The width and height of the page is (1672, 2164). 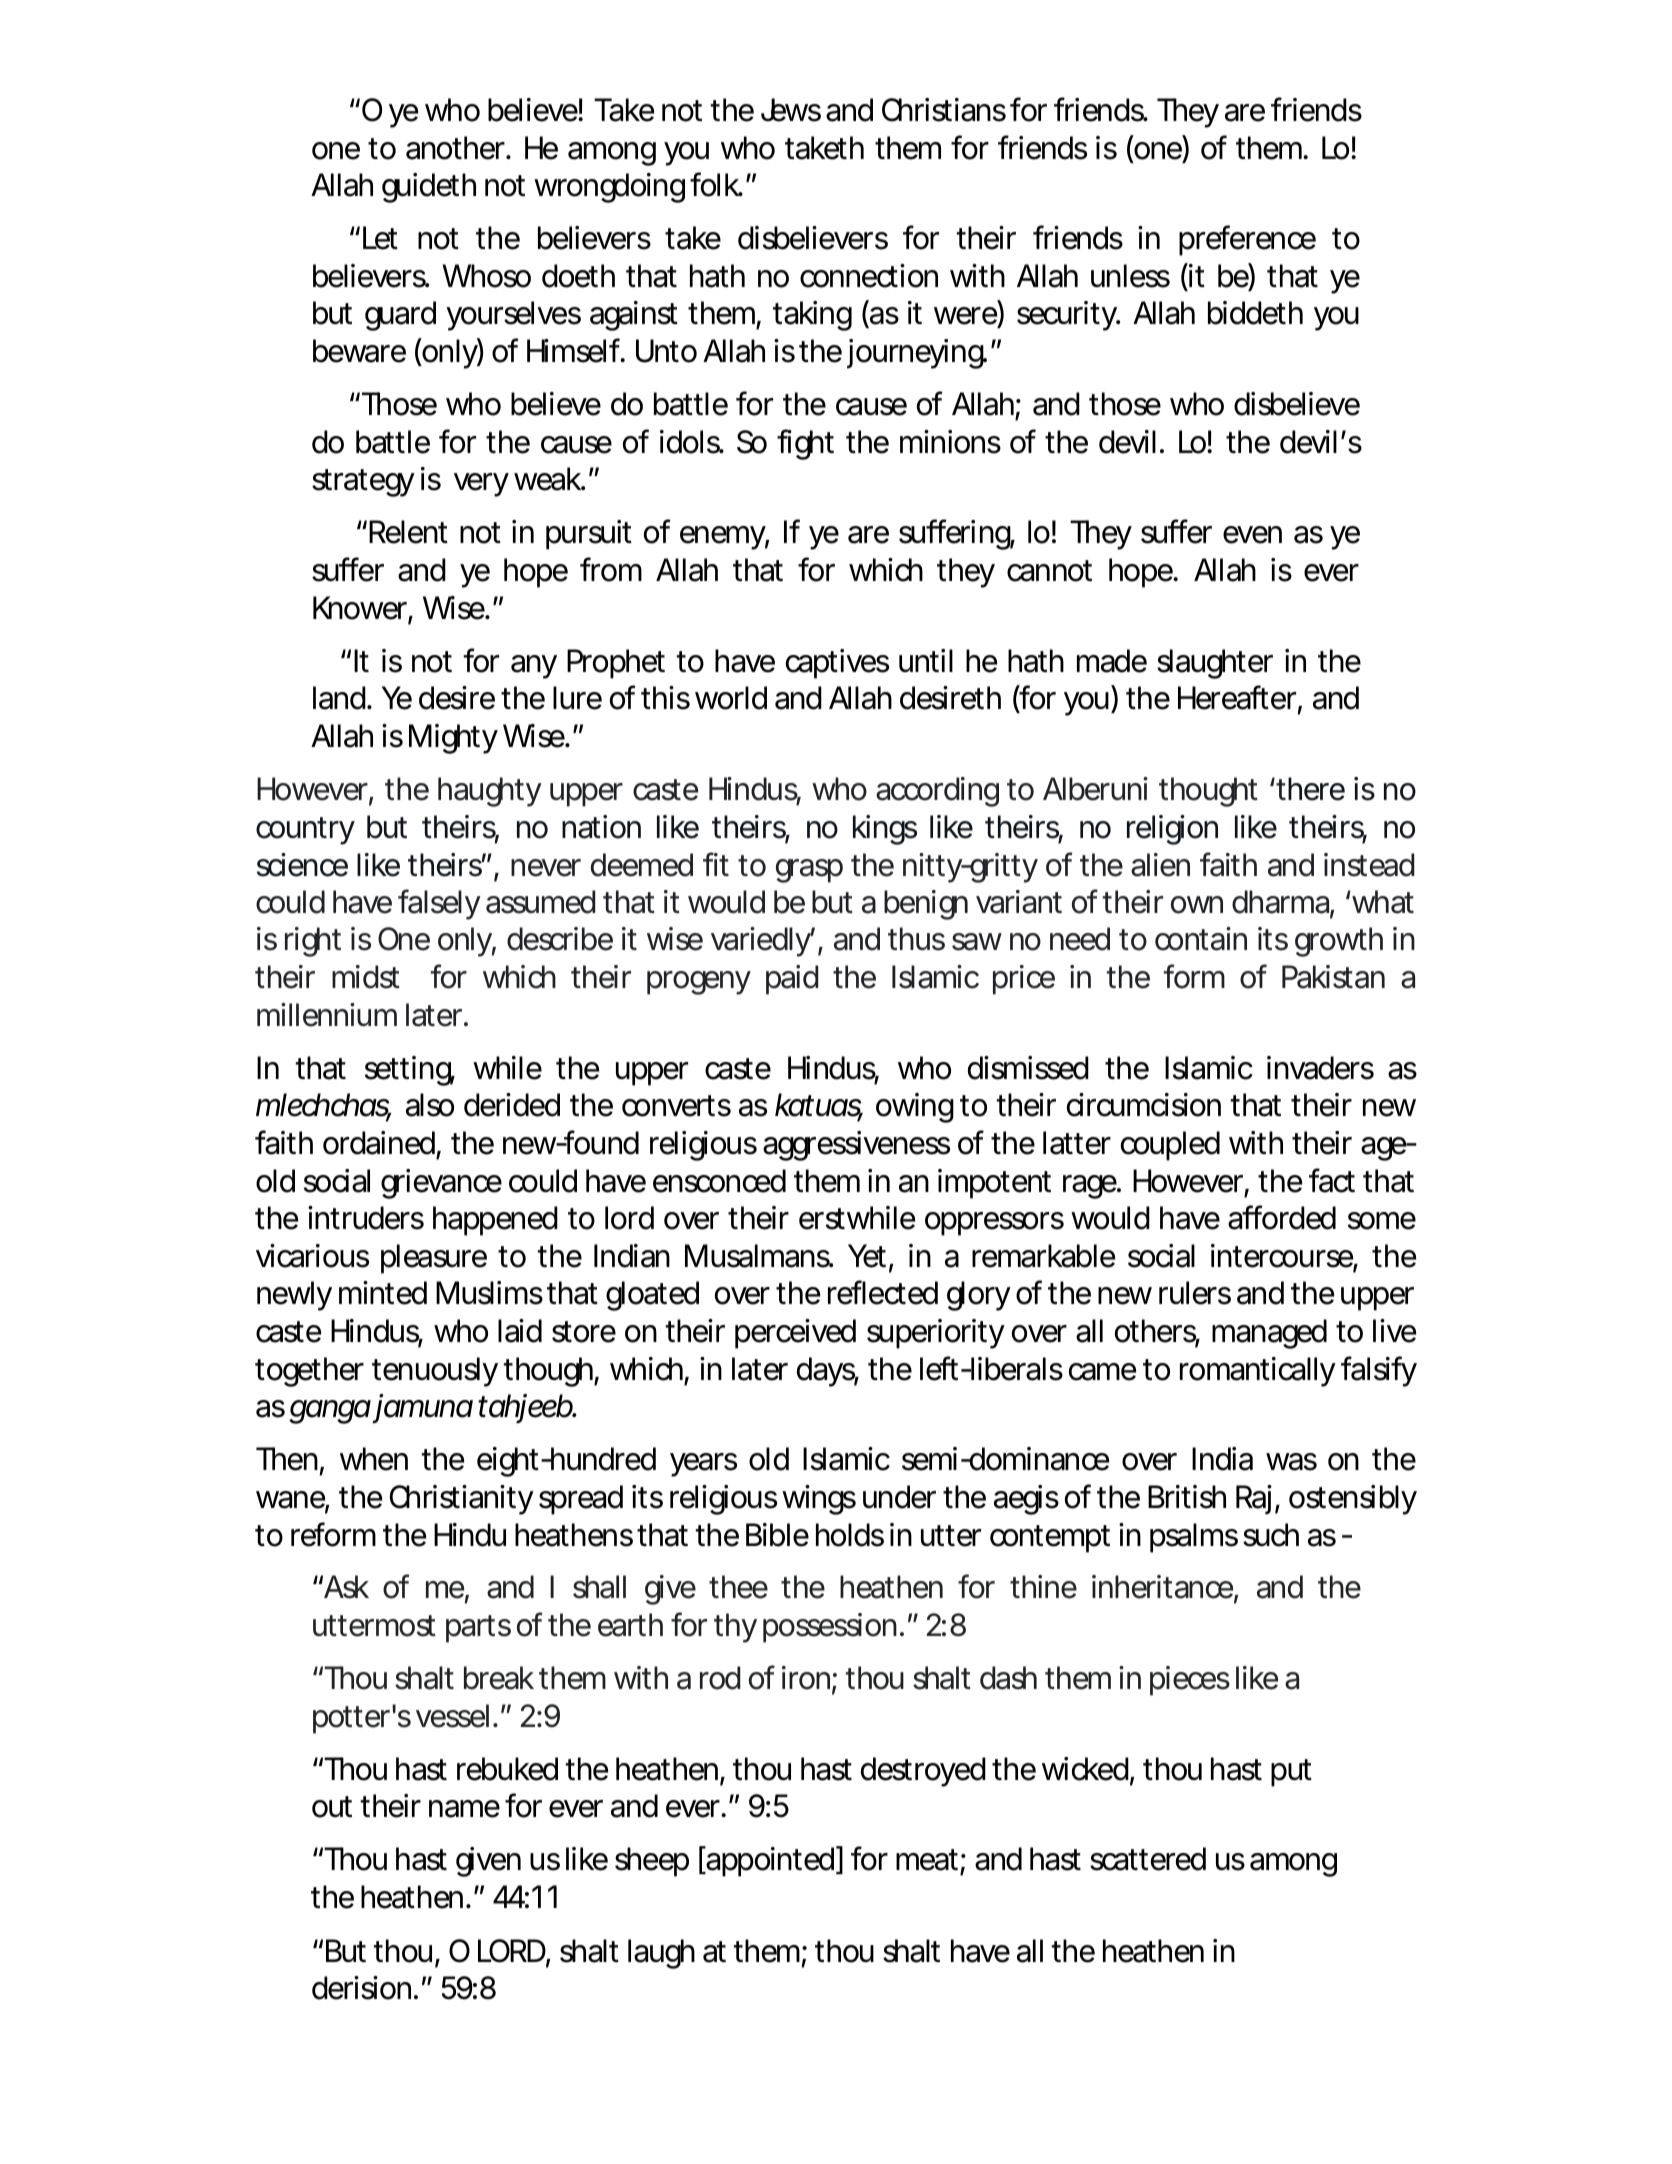 What do you see at coordinates (634, 316) in the page?
I see `against` at bounding box center [634, 316].
